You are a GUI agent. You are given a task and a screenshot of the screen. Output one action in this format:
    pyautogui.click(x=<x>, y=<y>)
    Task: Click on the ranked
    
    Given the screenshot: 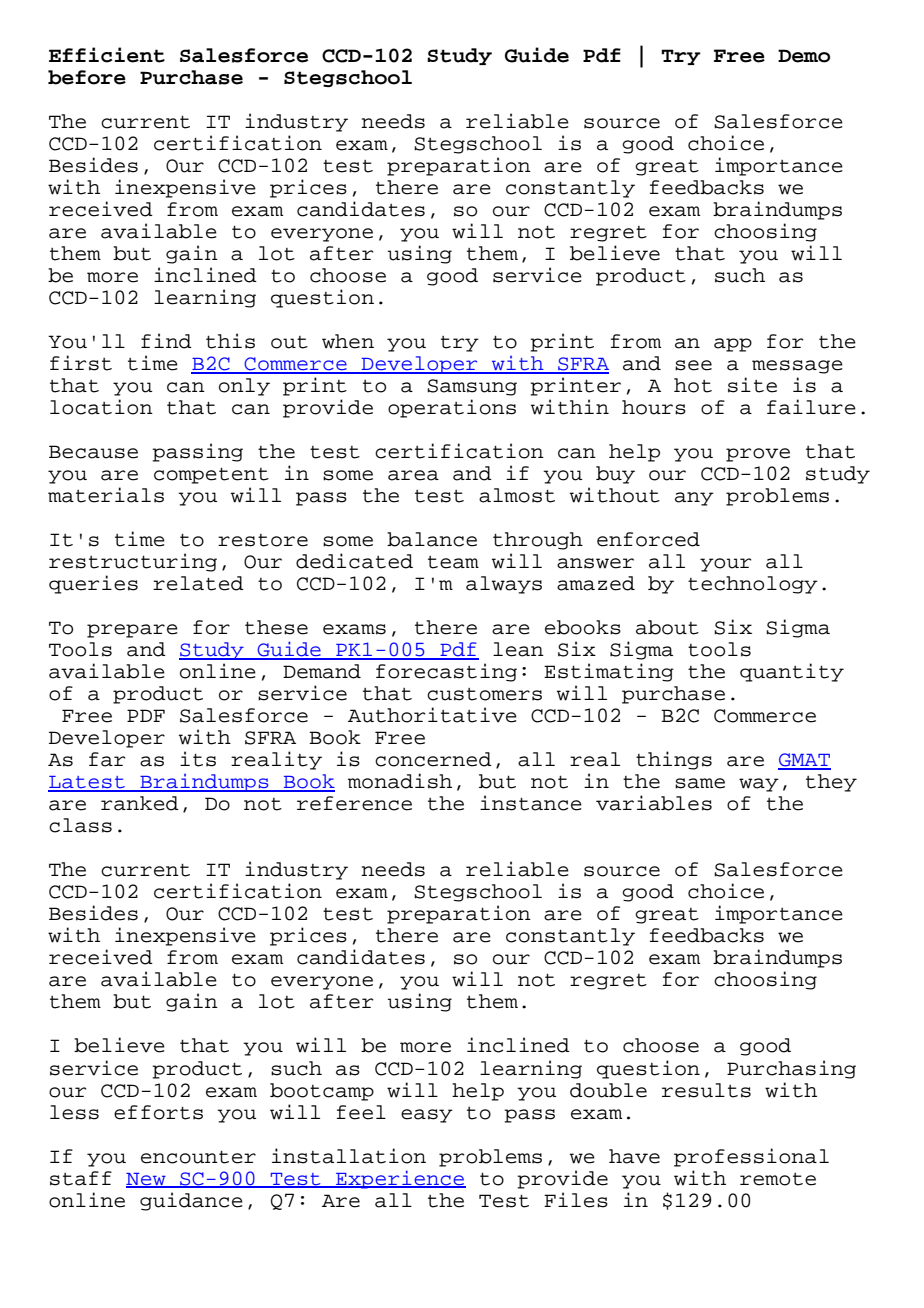 What is the action you would take?
    pyautogui.click(x=140, y=803)
